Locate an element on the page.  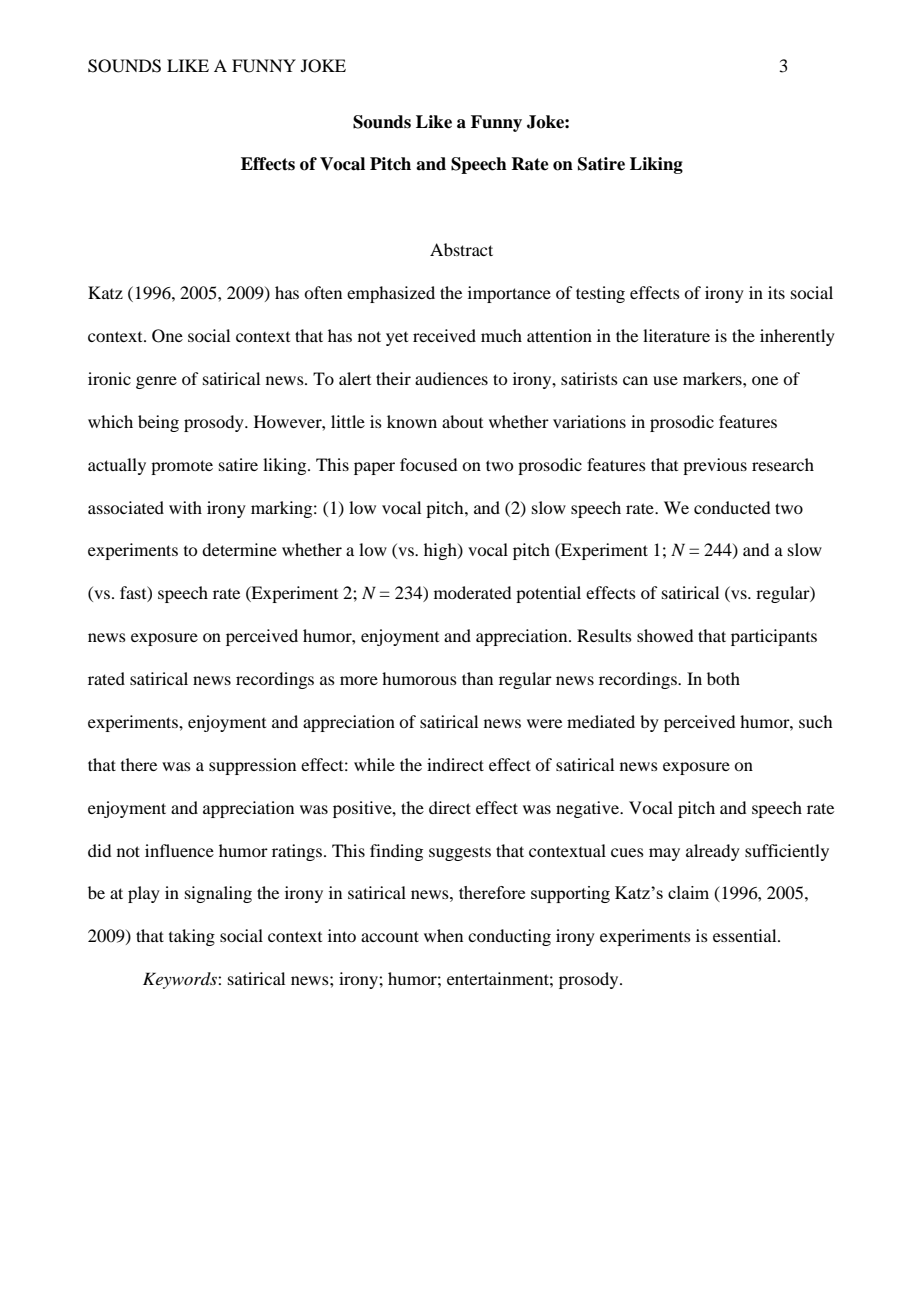
participants is located at coordinates (774, 637).
